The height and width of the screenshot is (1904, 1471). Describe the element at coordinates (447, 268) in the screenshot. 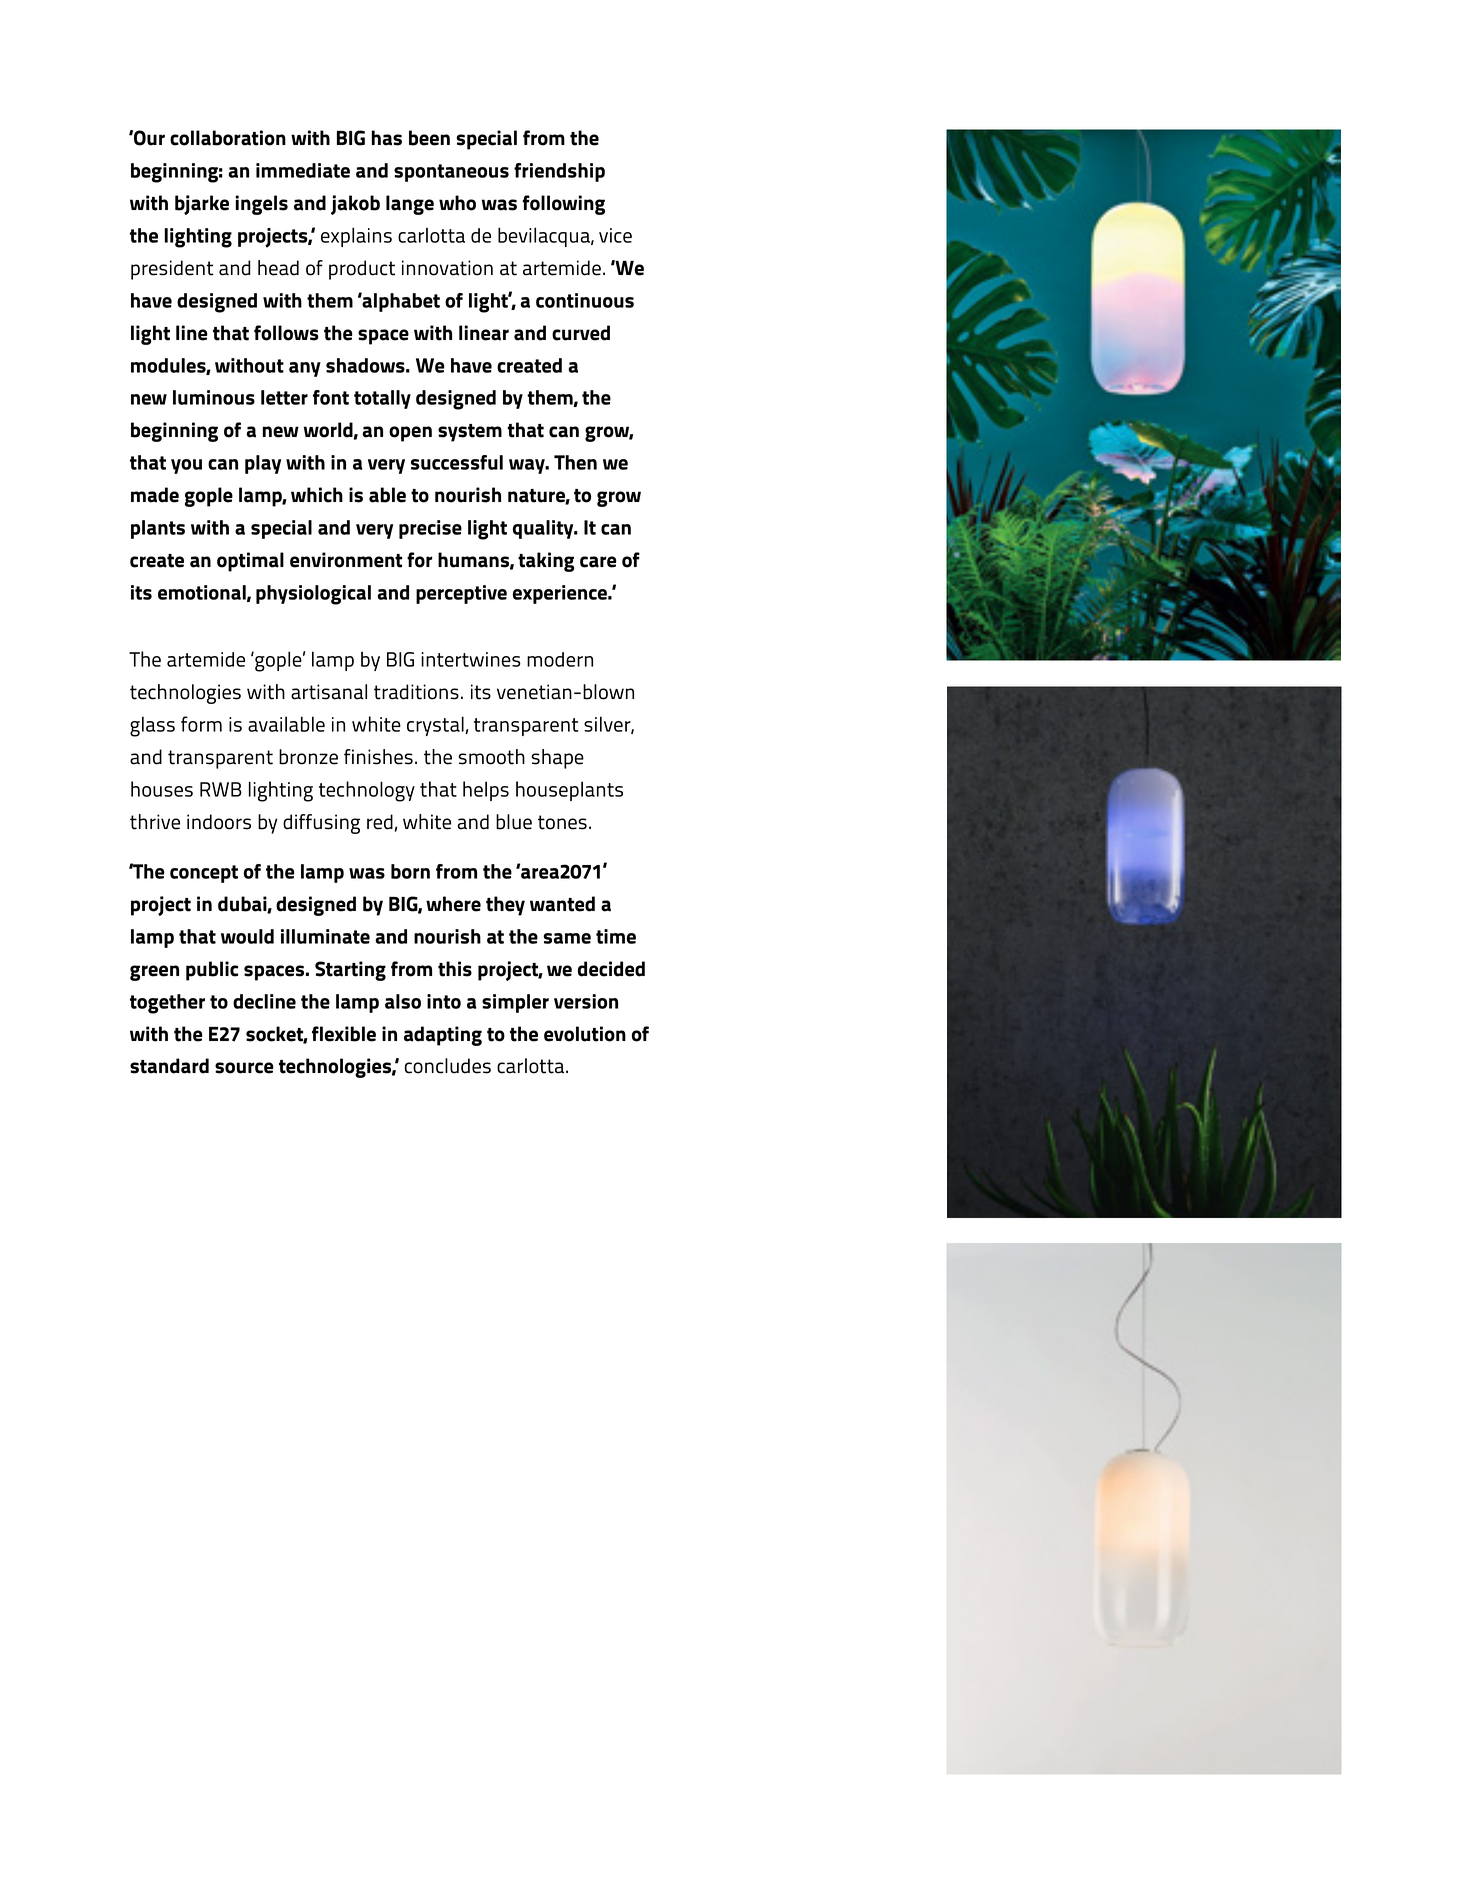

I see `innovation` at that location.
